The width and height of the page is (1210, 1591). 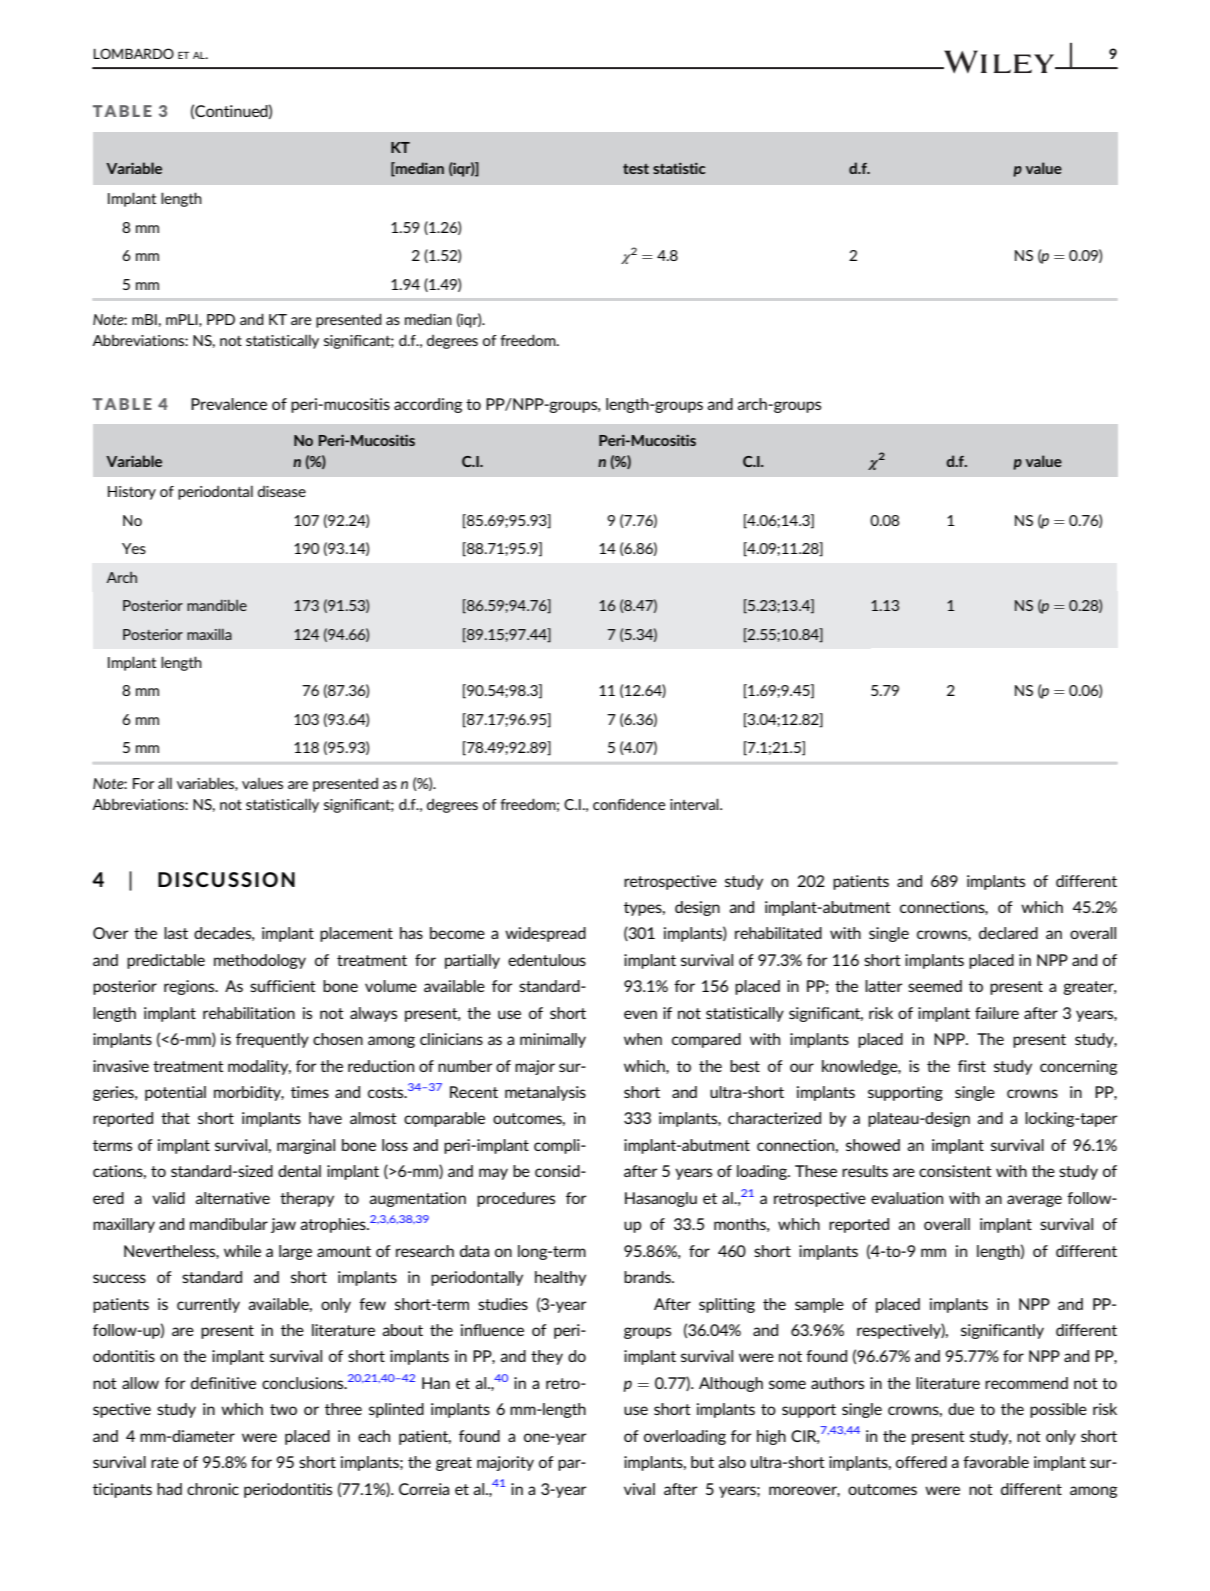 I want to click on that, so click(x=175, y=1118).
